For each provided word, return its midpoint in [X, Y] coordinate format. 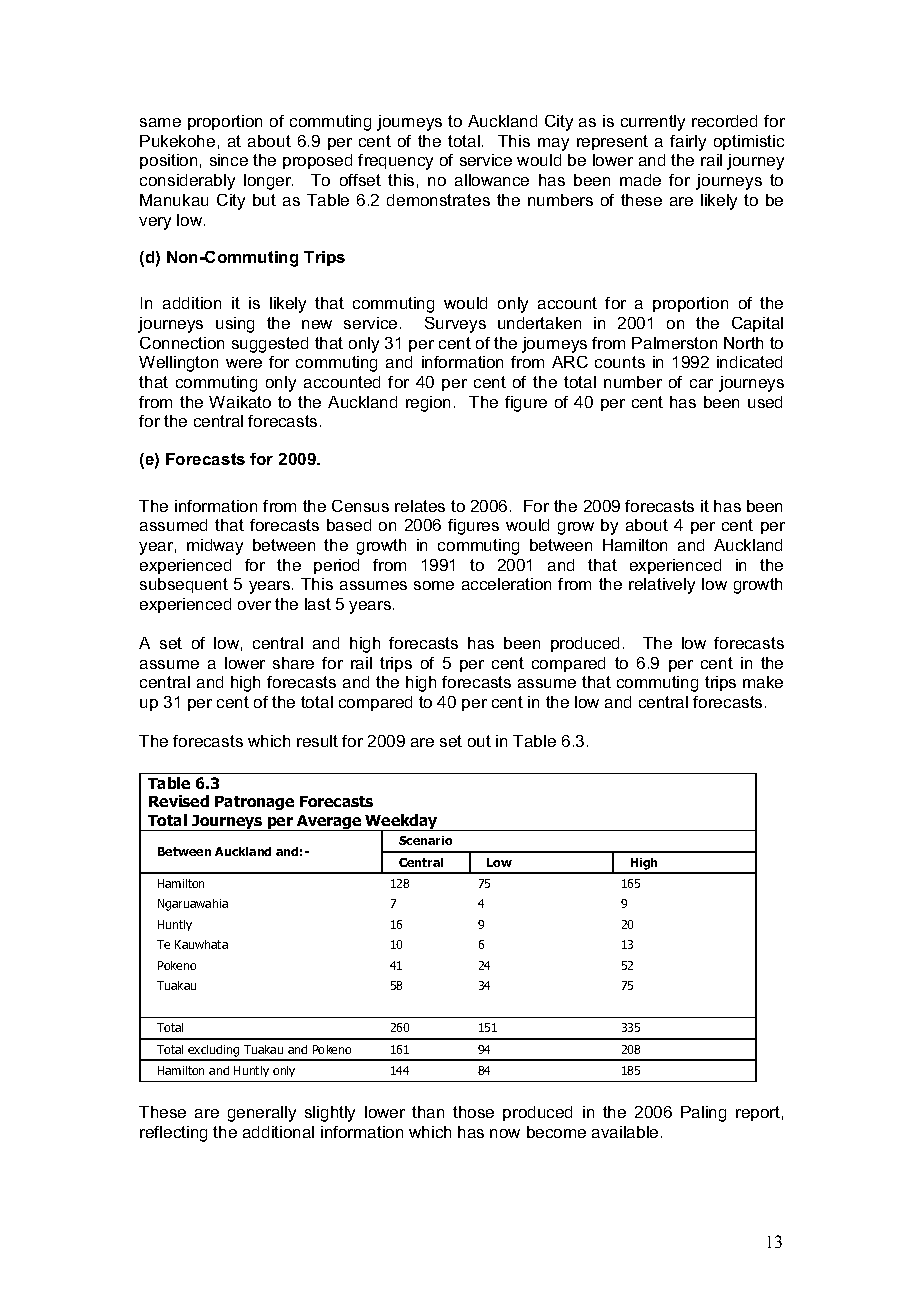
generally [262, 1114]
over [254, 605]
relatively [662, 586]
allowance [492, 180]
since [229, 160]
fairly [688, 143]
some [434, 585]
